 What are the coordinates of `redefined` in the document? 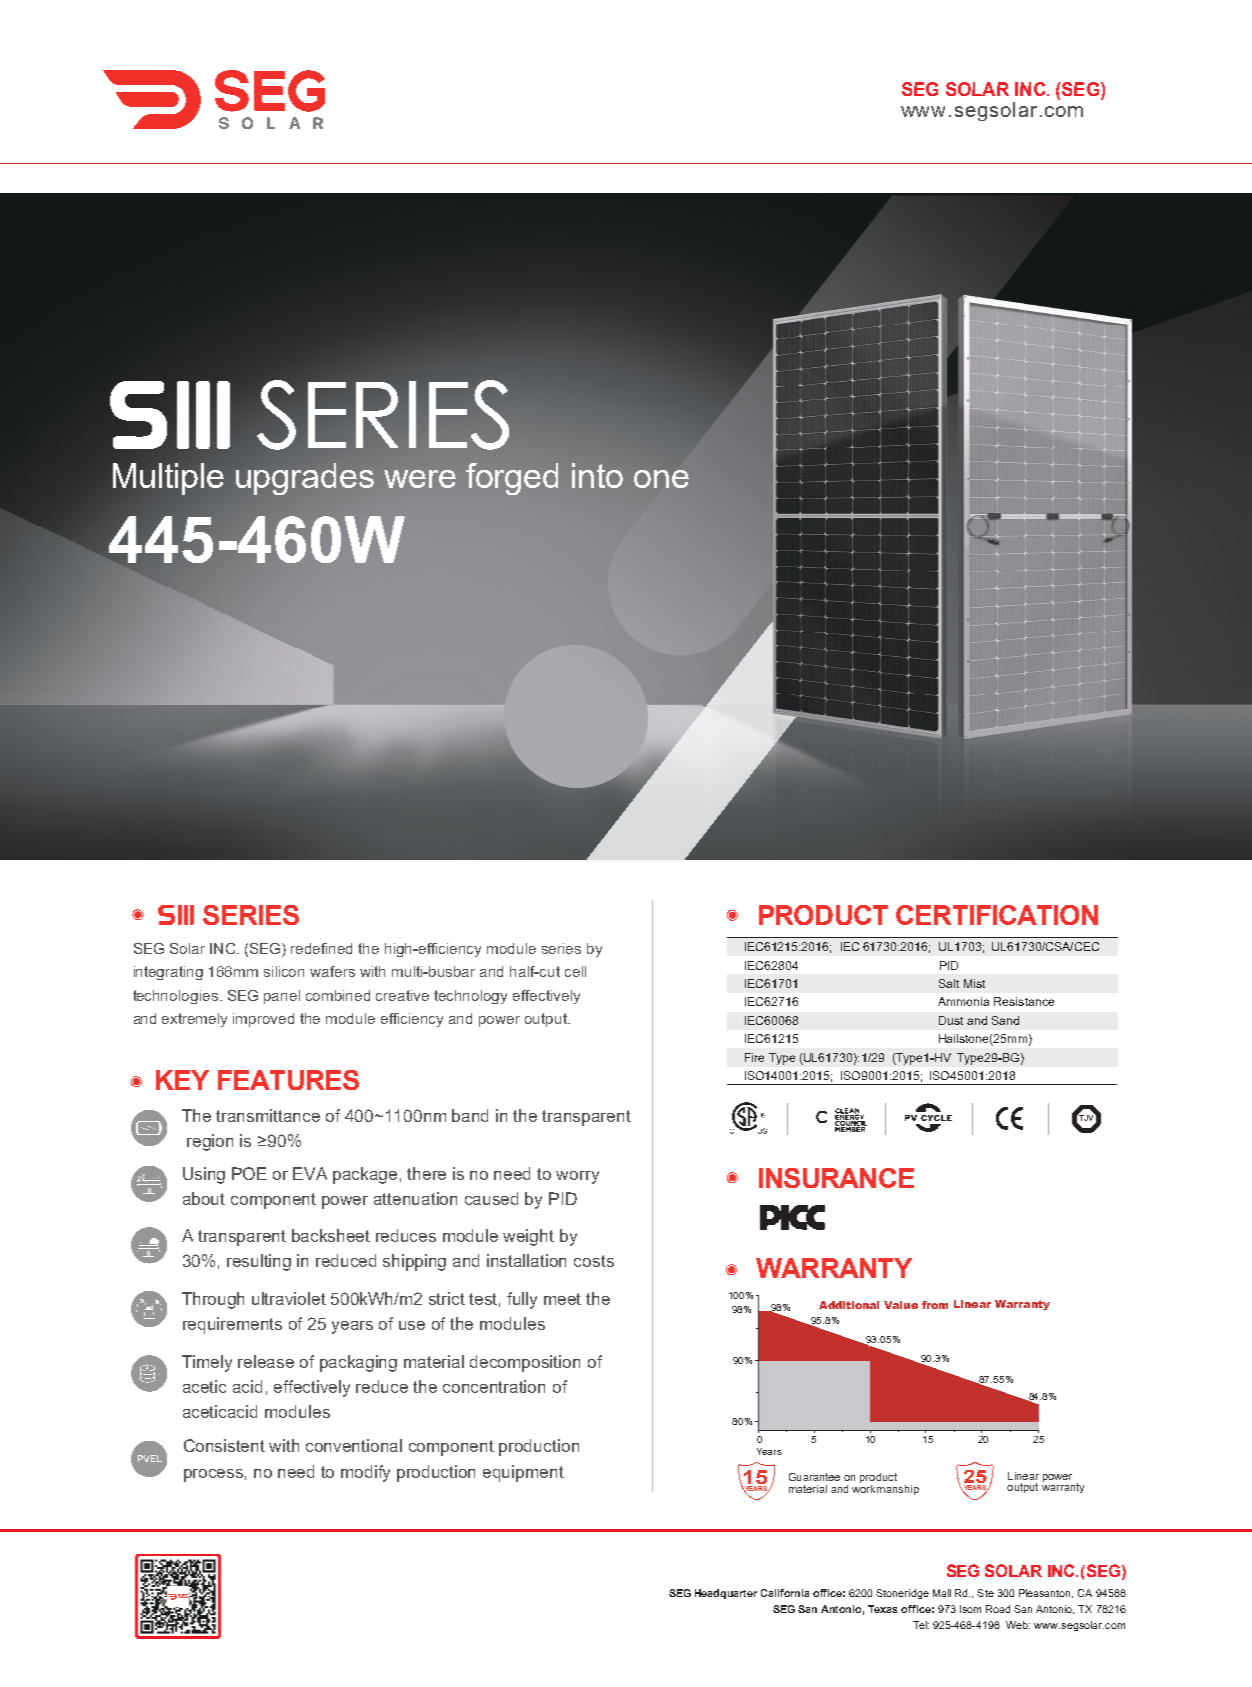 It's located at (321, 948).
